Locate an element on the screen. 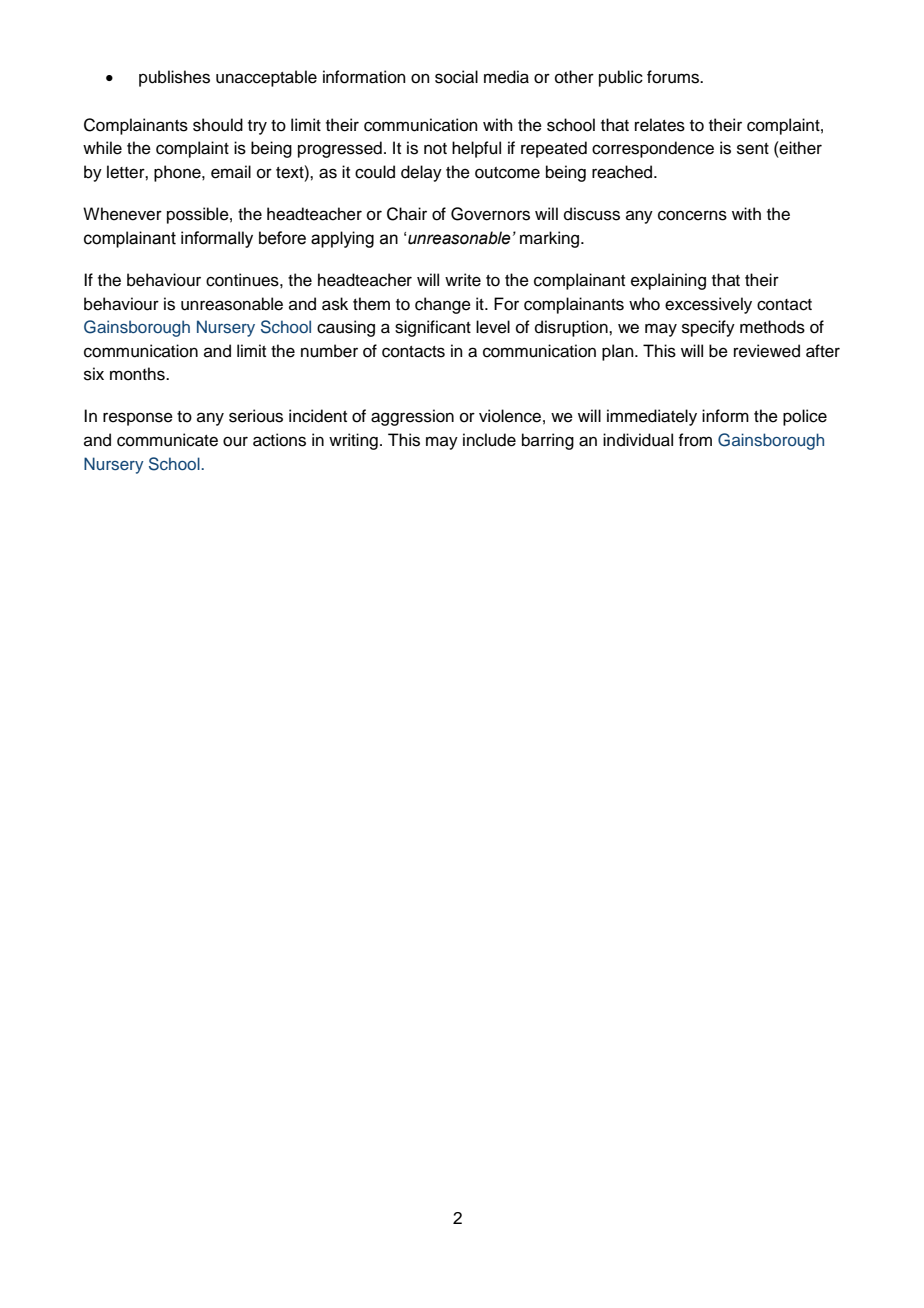 This screenshot has width=924, height=1308. Whenever is located at coordinates (122, 214).
